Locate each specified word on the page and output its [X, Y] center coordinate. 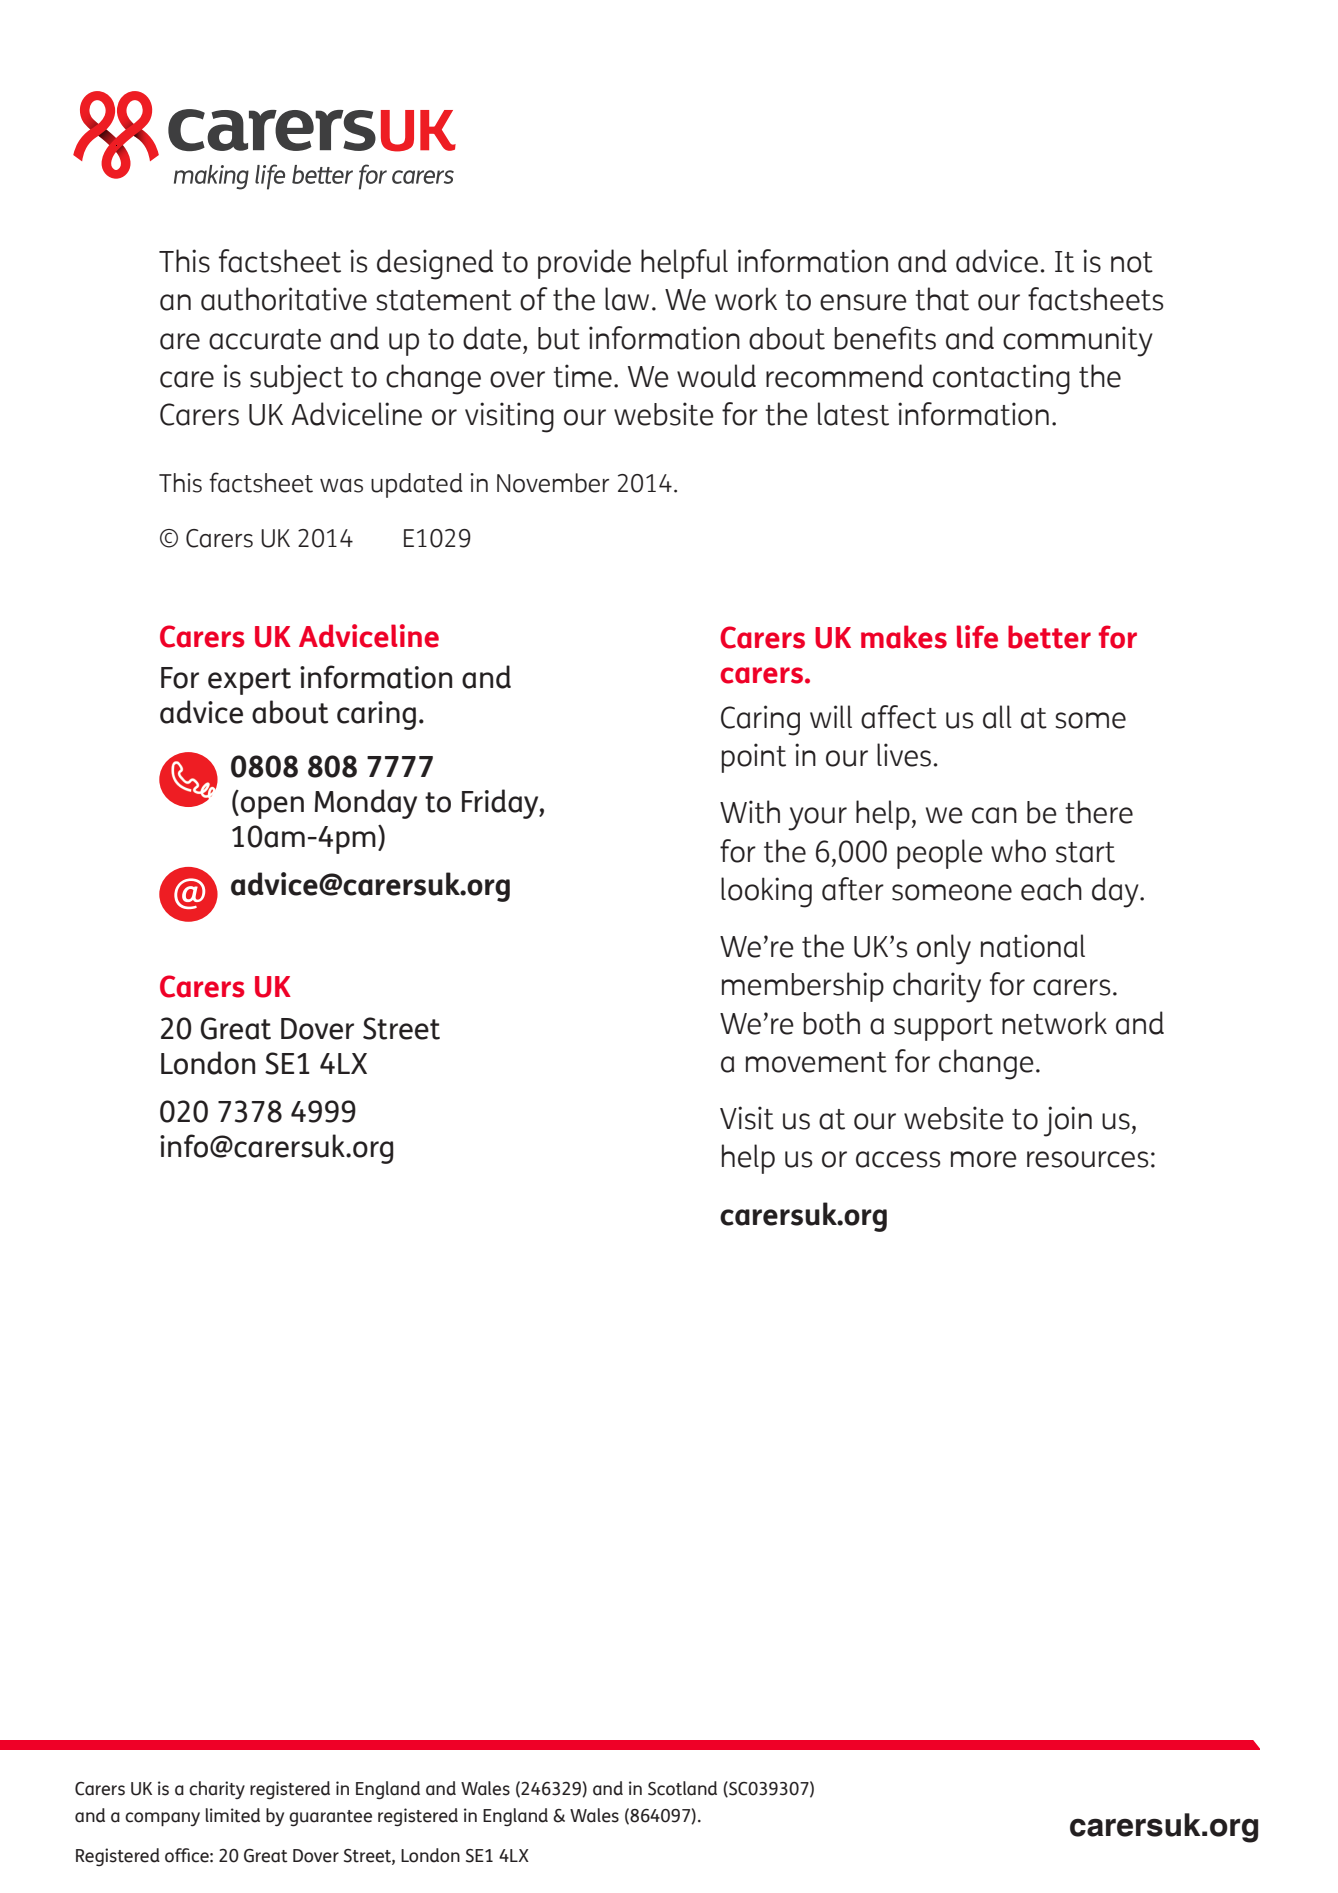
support [943, 1027]
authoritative [284, 299]
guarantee [330, 1818]
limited [233, 1815]
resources [1087, 1159]
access [898, 1159]
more [984, 1159]
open [272, 807]
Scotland [682, 1788]
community [1078, 341]
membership [803, 987]
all [997, 717]
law [627, 299]
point [754, 758]
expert [249, 681]
